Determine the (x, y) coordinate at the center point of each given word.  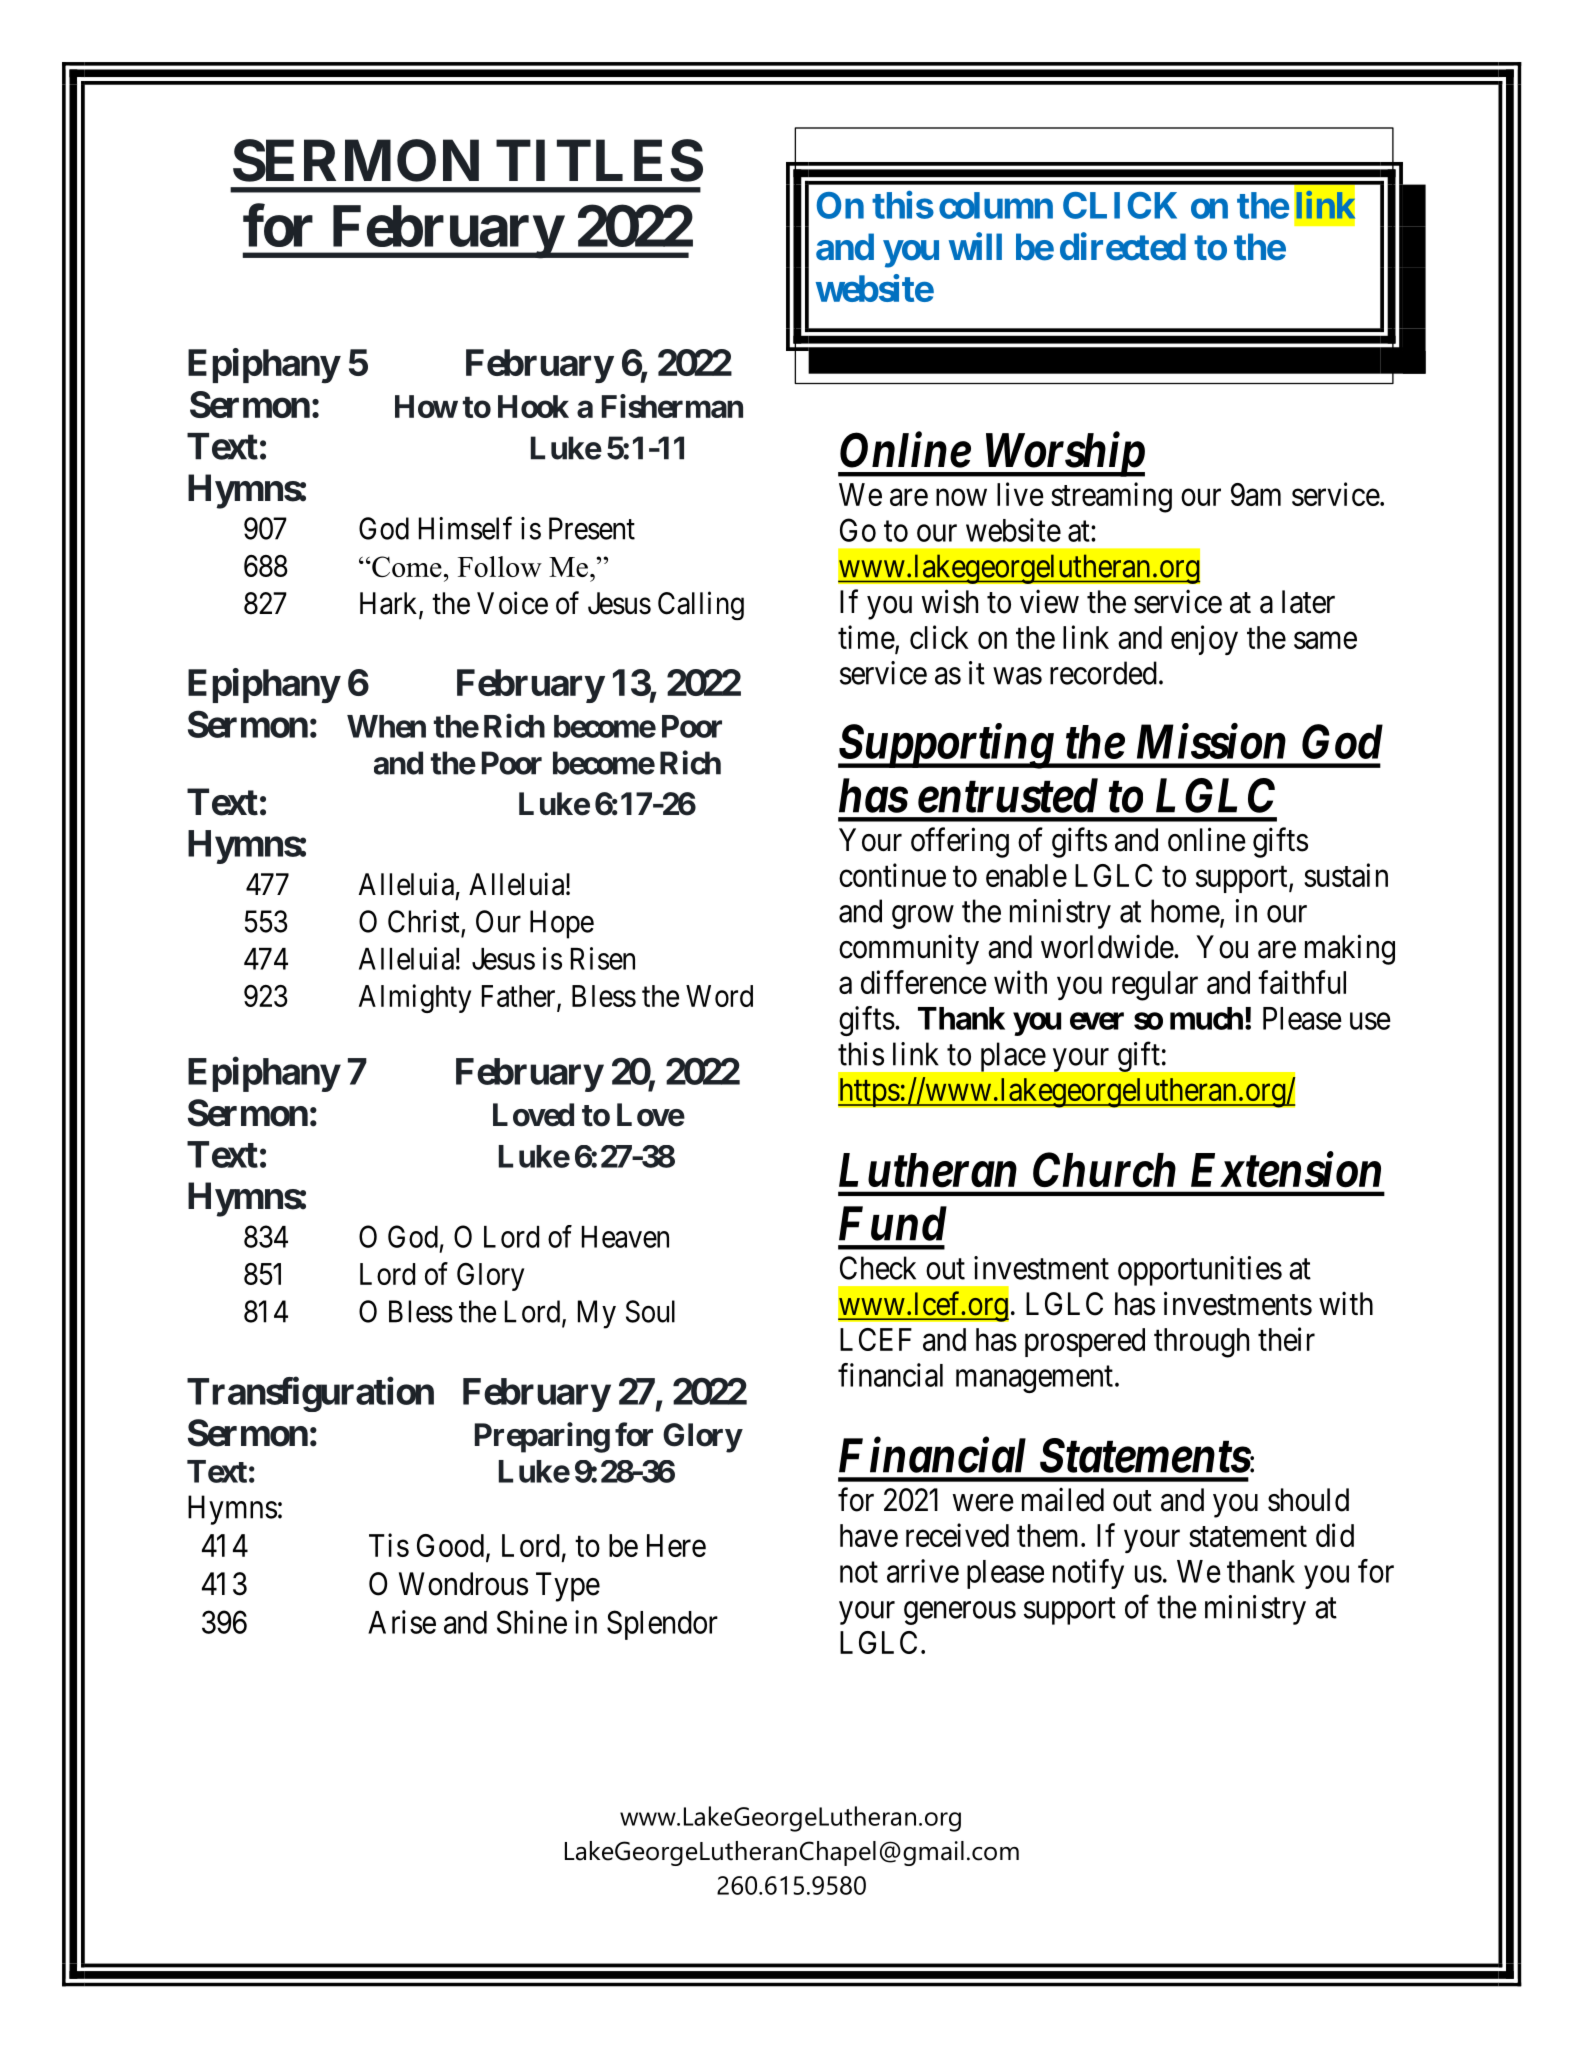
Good (452, 1547)
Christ (424, 921)
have (869, 1535)
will (975, 246)
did (1335, 1535)
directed (1123, 247)
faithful (1302, 982)
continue (892, 875)
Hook (533, 406)
